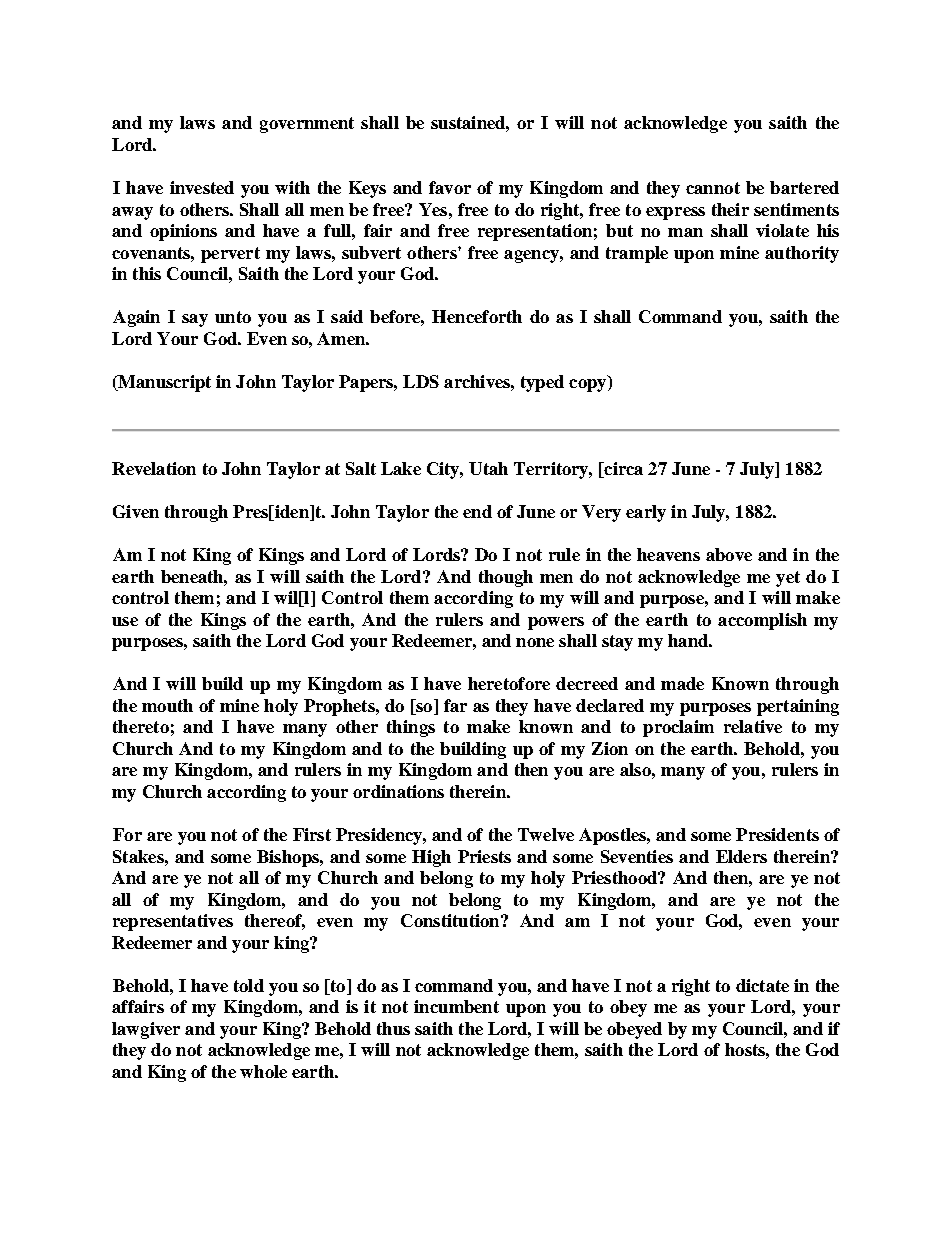 Image resolution: width=952 pixels, height=1233 pixels. What do you see at coordinates (484, 856) in the screenshot?
I see `Priests` at bounding box center [484, 856].
